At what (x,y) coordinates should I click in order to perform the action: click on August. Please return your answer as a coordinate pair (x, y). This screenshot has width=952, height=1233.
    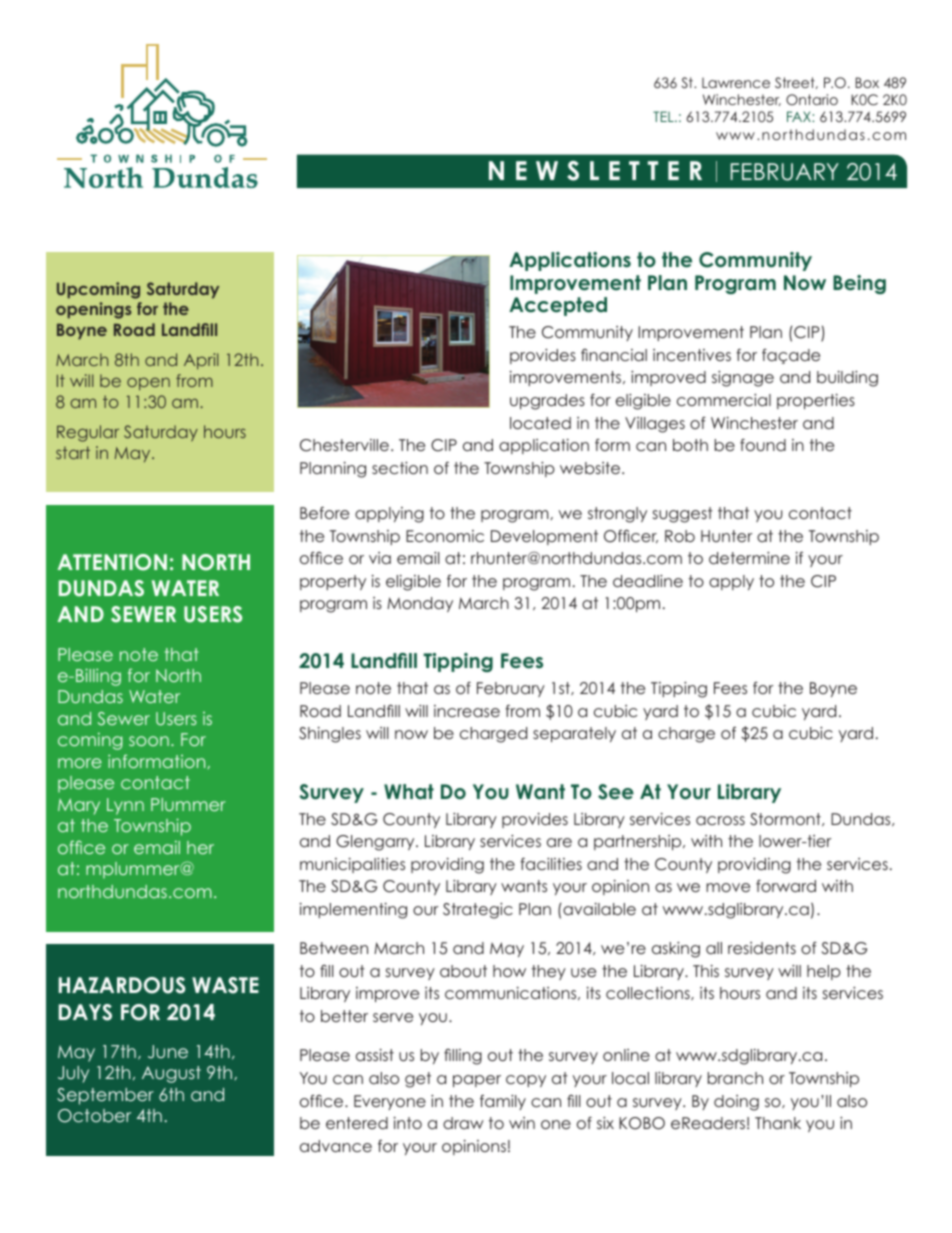
    Looking at the image, I should click on (171, 1074).
